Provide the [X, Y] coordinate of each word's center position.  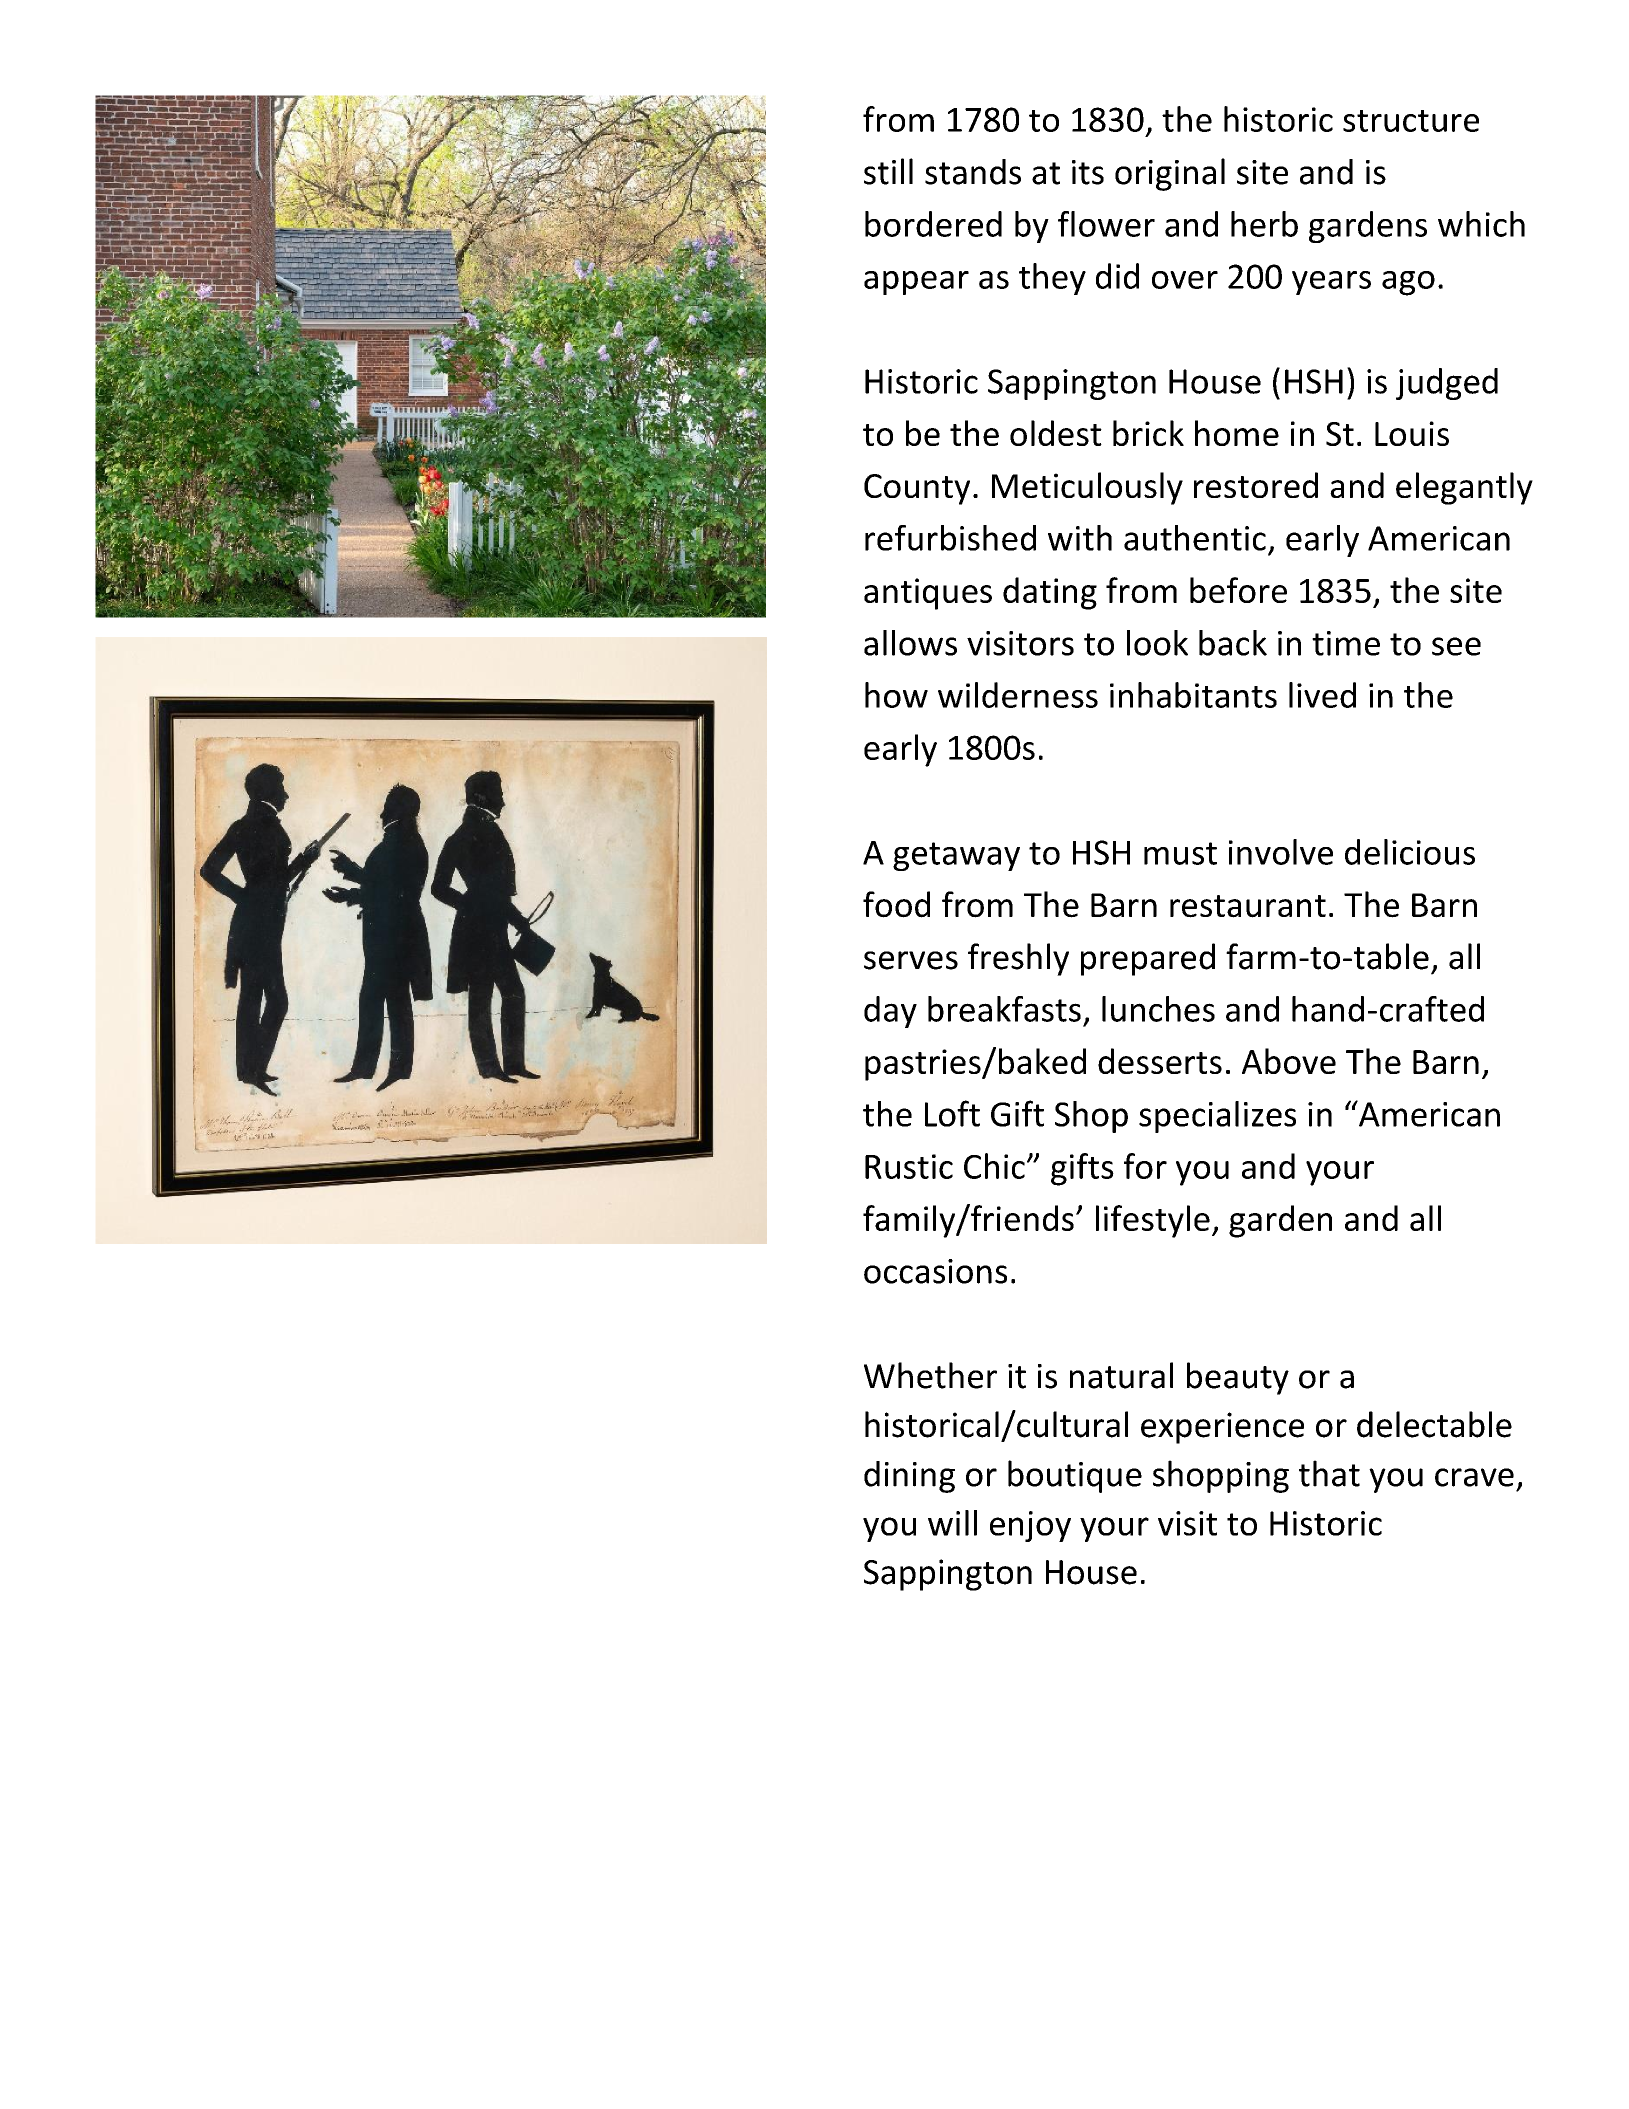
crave [1474, 1477]
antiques [928, 594]
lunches [1158, 1009]
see [1456, 646]
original [1170, 174]
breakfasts [1004, 1009]
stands [973, 172]
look [1157, 643]
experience [1222, 1428]
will [952, 1523]
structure [1411, 121]
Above [1289, 1061]
